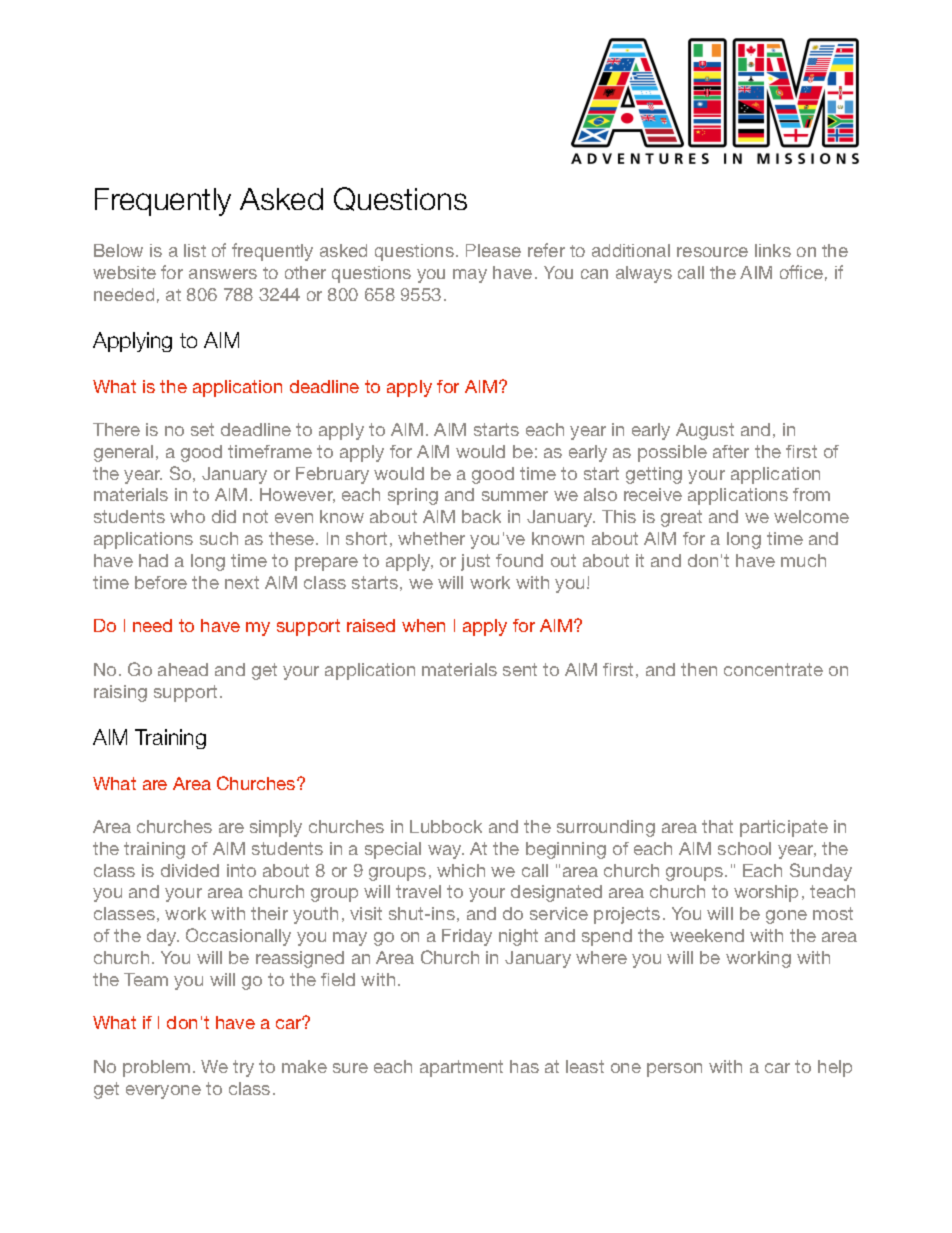 This screenshot has height=1233, width=952. Describe the element at coordinates (674, 1070) in the screenshot. I see `person` at that location.
